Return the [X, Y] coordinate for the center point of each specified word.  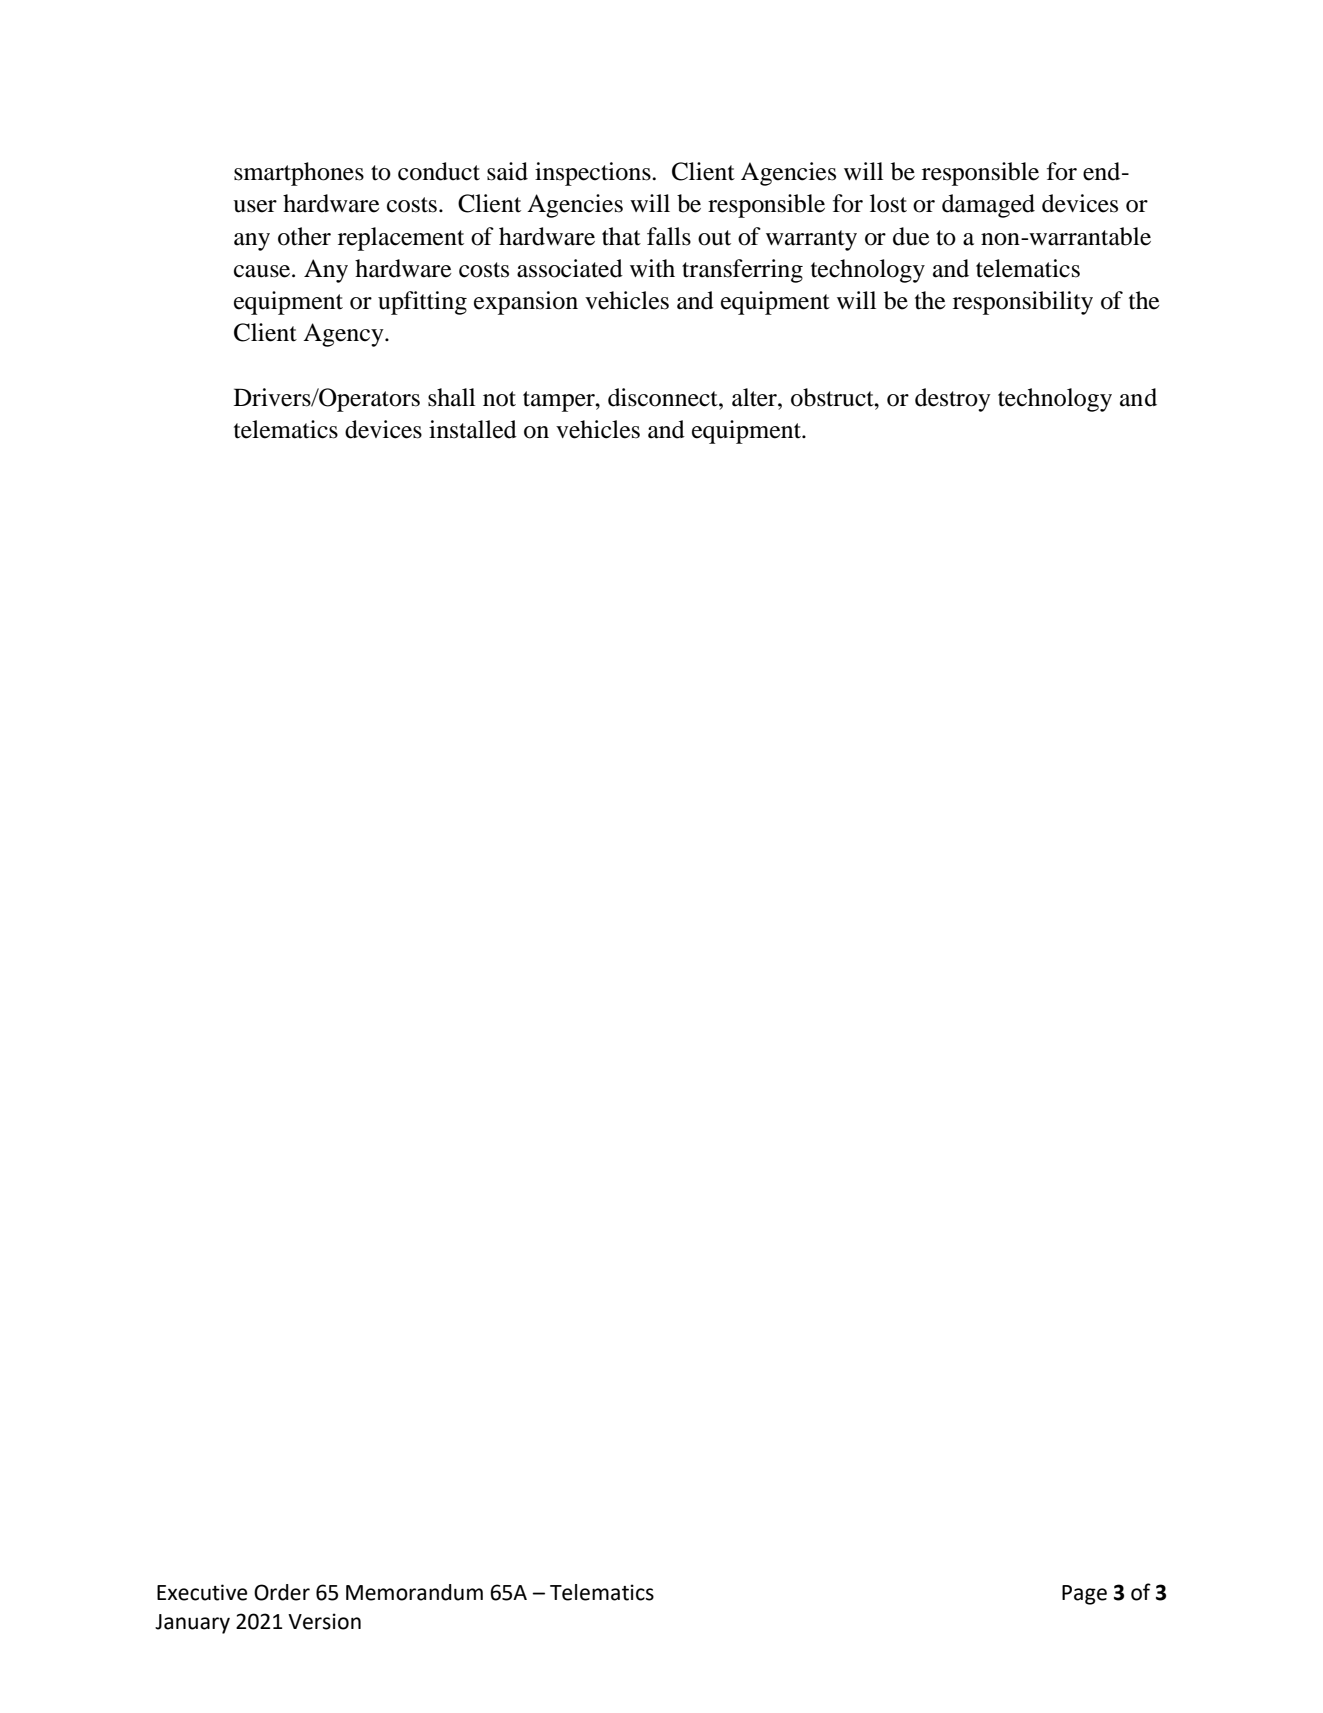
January [192, 1624]
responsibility [1023, 303]
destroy [953, 400]
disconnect [664, 397]
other [304, 236]
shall [451, 397]
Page [1084, 1595]
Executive [202, 1592]
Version [324, 1621]
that [621, 236]
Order [282, 1592]
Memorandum [414, 1592]
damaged [988, 206]
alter [755, 397]
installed [473, 429]
